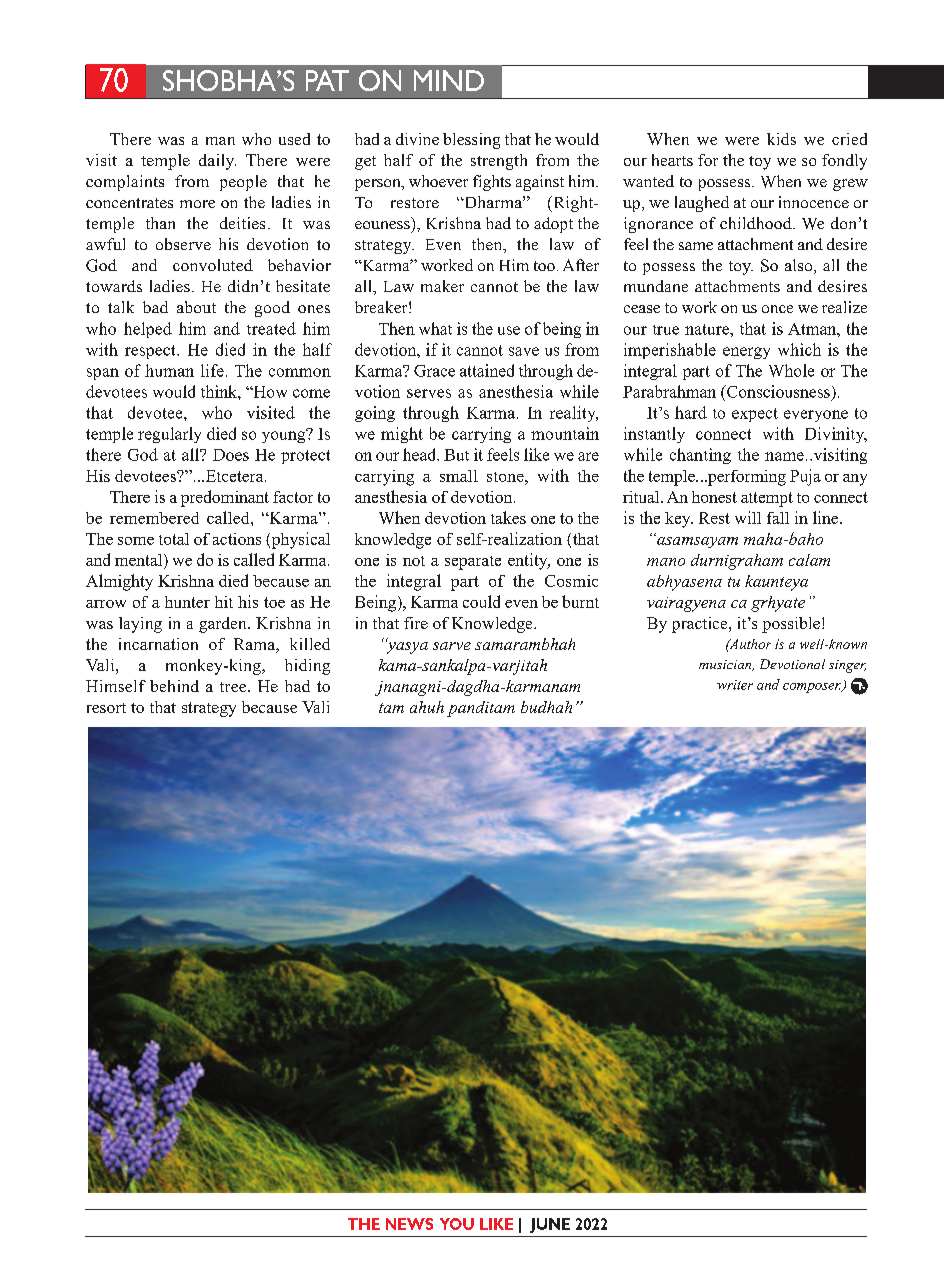 The image size is (944, 1288). What do you see at coordinates (106, 708) in the screenshot?
I see `resort` at bounding box center [106, 708].
